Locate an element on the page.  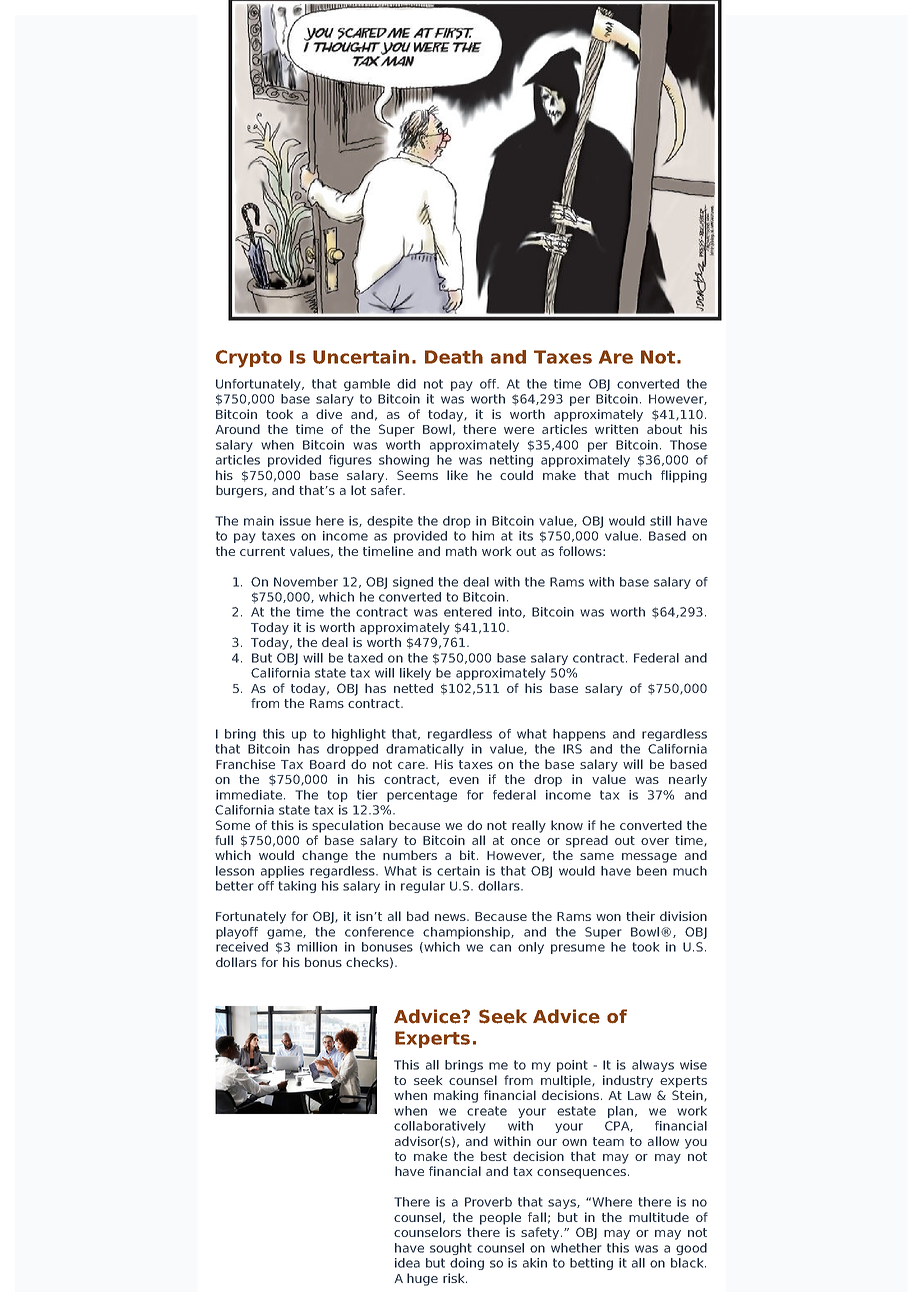
happens is located at coordinates (579, 735).
